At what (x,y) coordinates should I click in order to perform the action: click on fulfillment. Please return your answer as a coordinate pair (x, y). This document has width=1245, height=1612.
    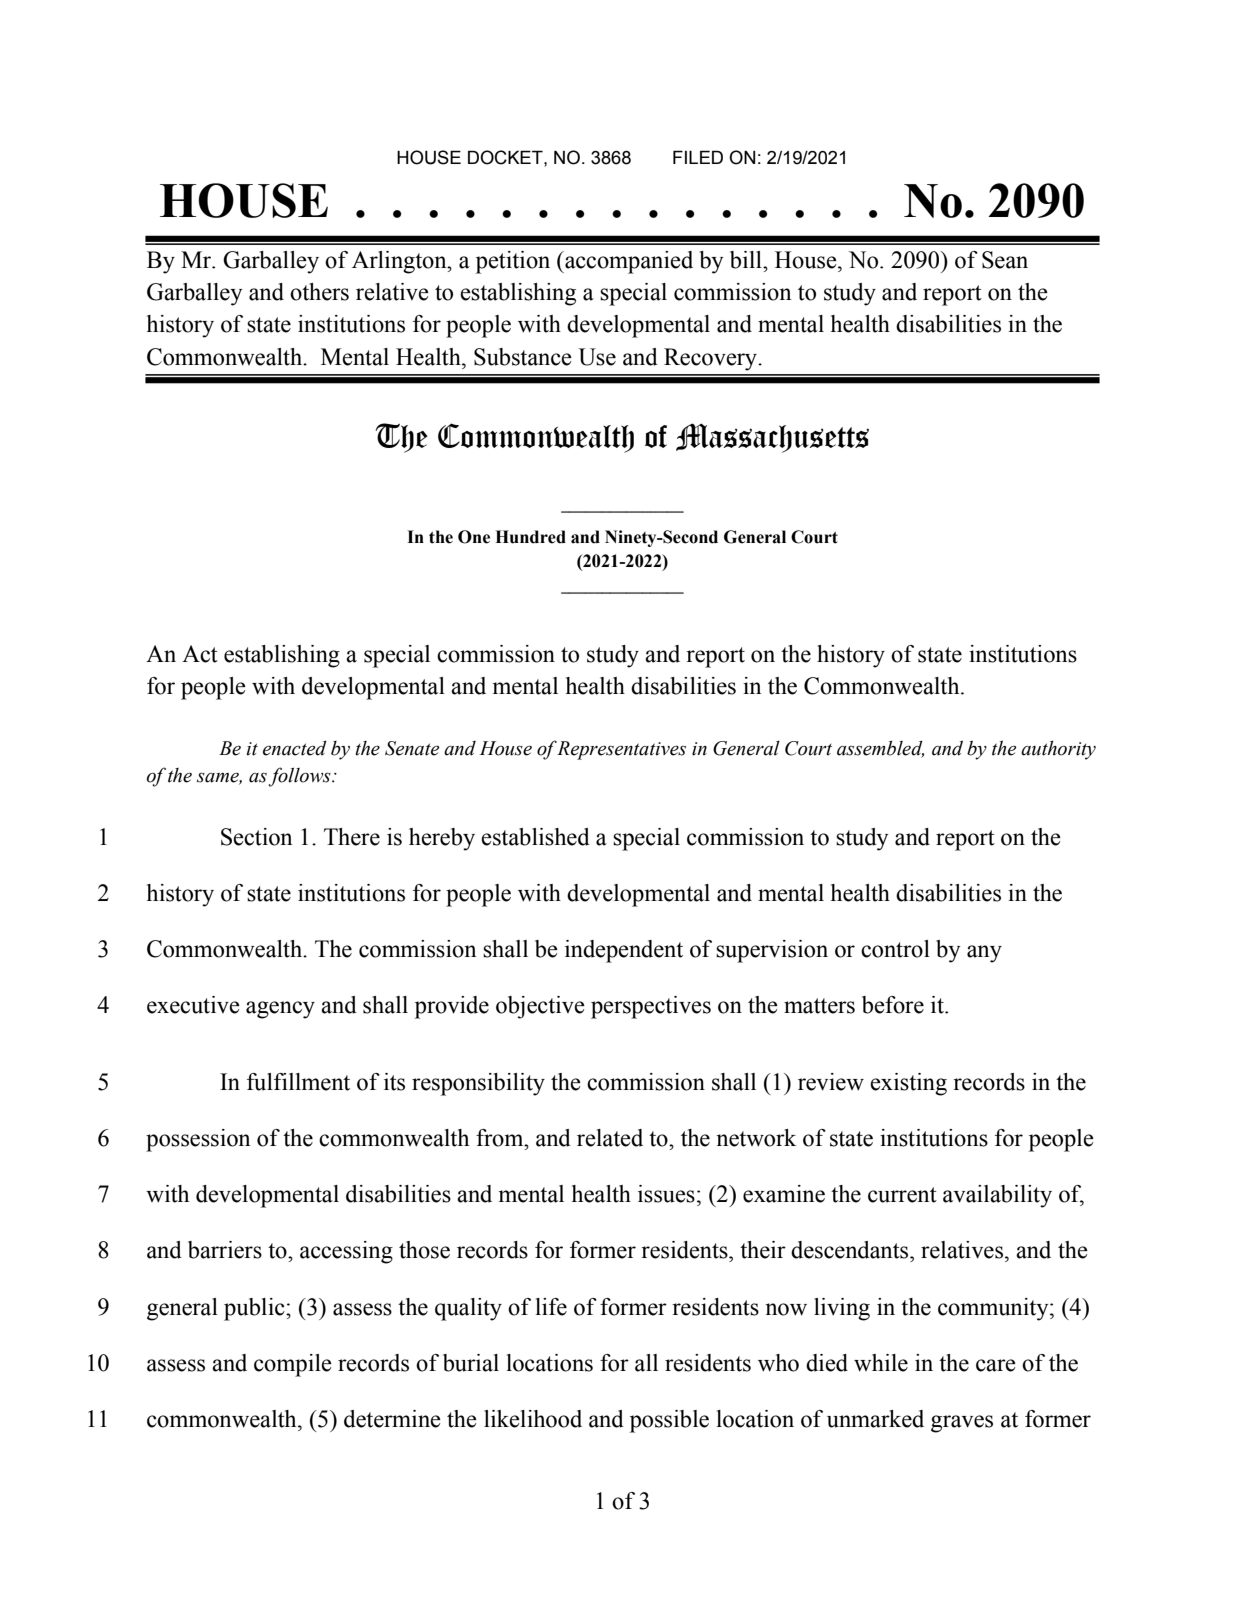
    Looking at the image, I should click on (298, 1082).
